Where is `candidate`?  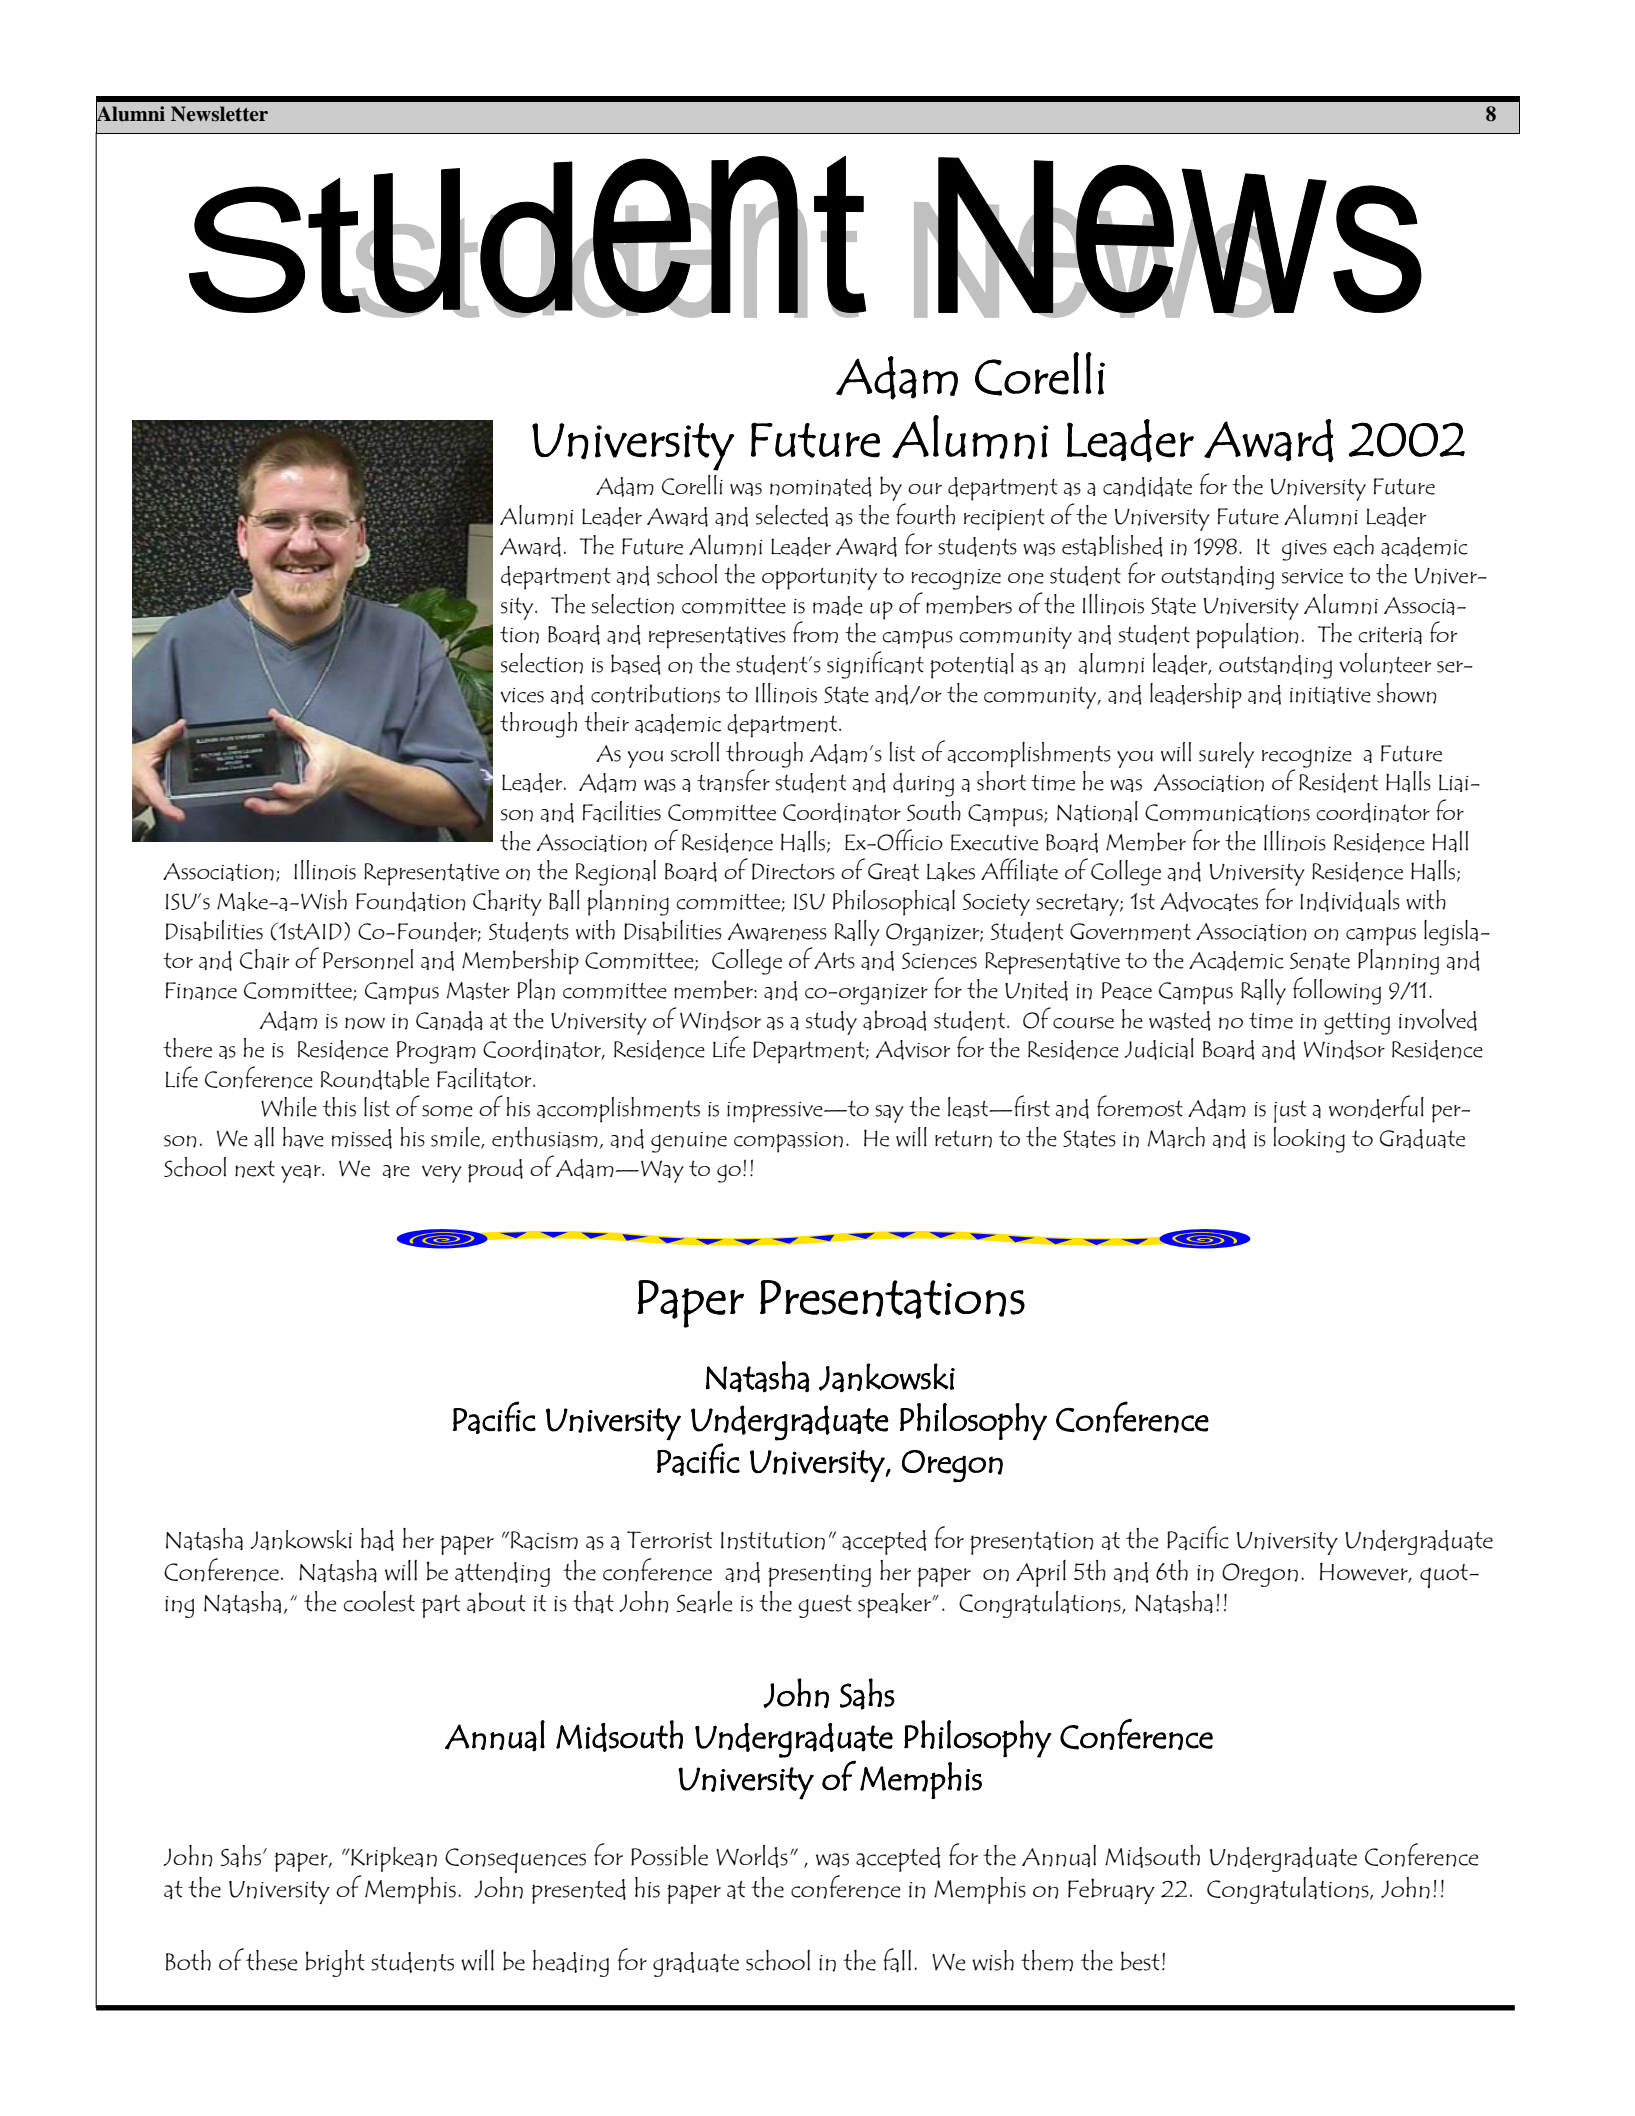 candidate is located at coordinates (1147, 487).
